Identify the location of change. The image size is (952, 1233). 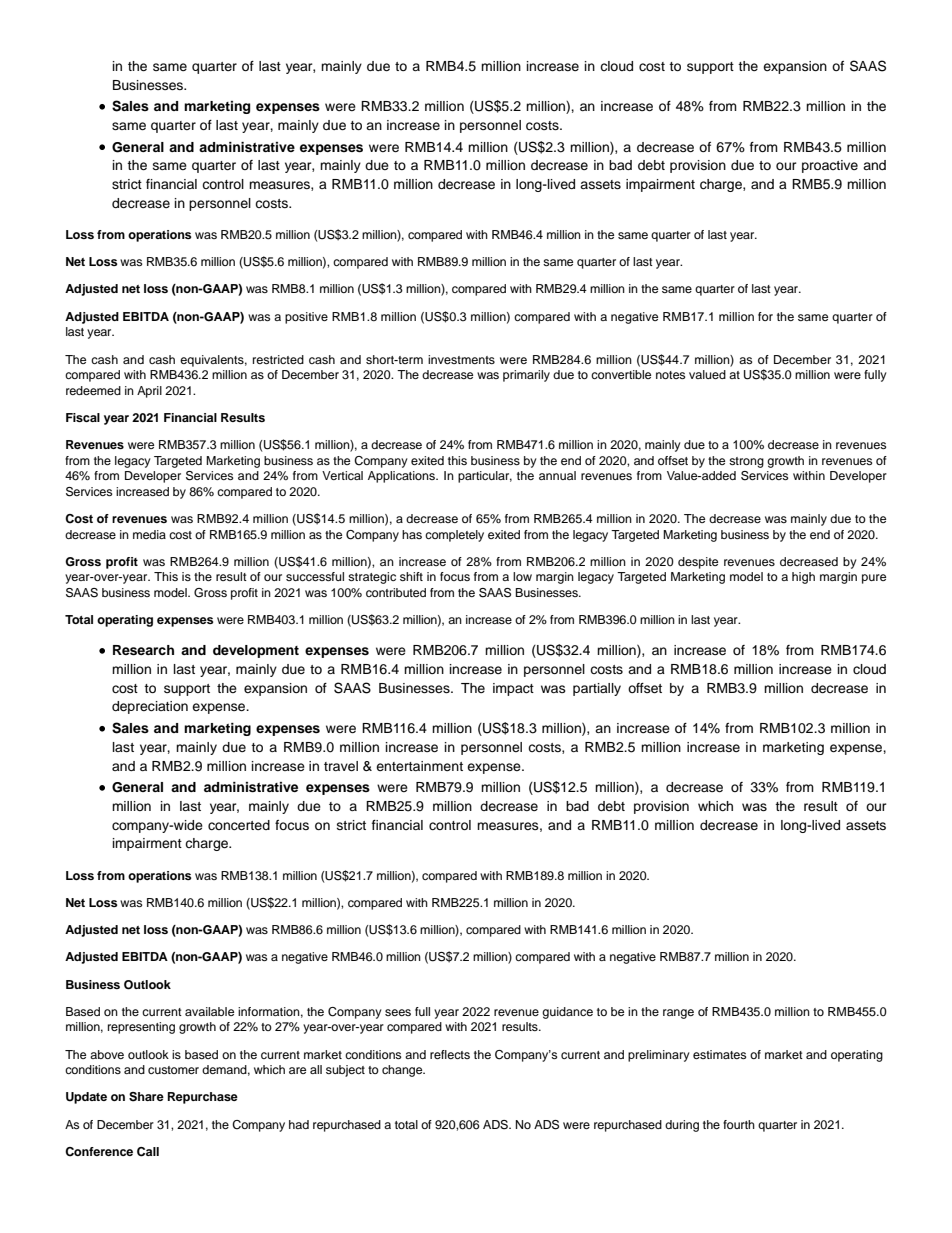
(403, 1071).
